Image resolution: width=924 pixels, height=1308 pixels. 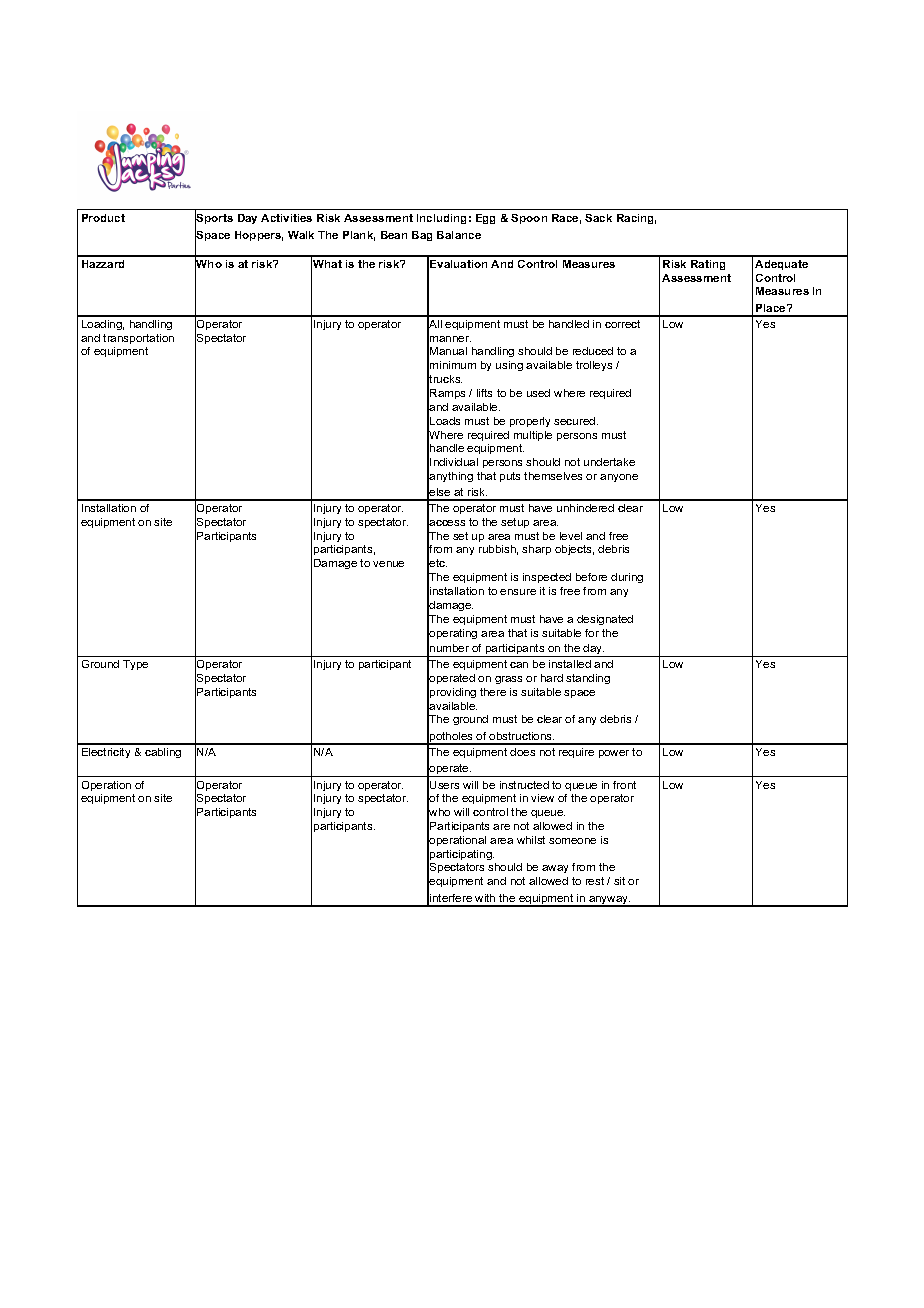 I want to click on transportation, so click(x=138, y=339).
